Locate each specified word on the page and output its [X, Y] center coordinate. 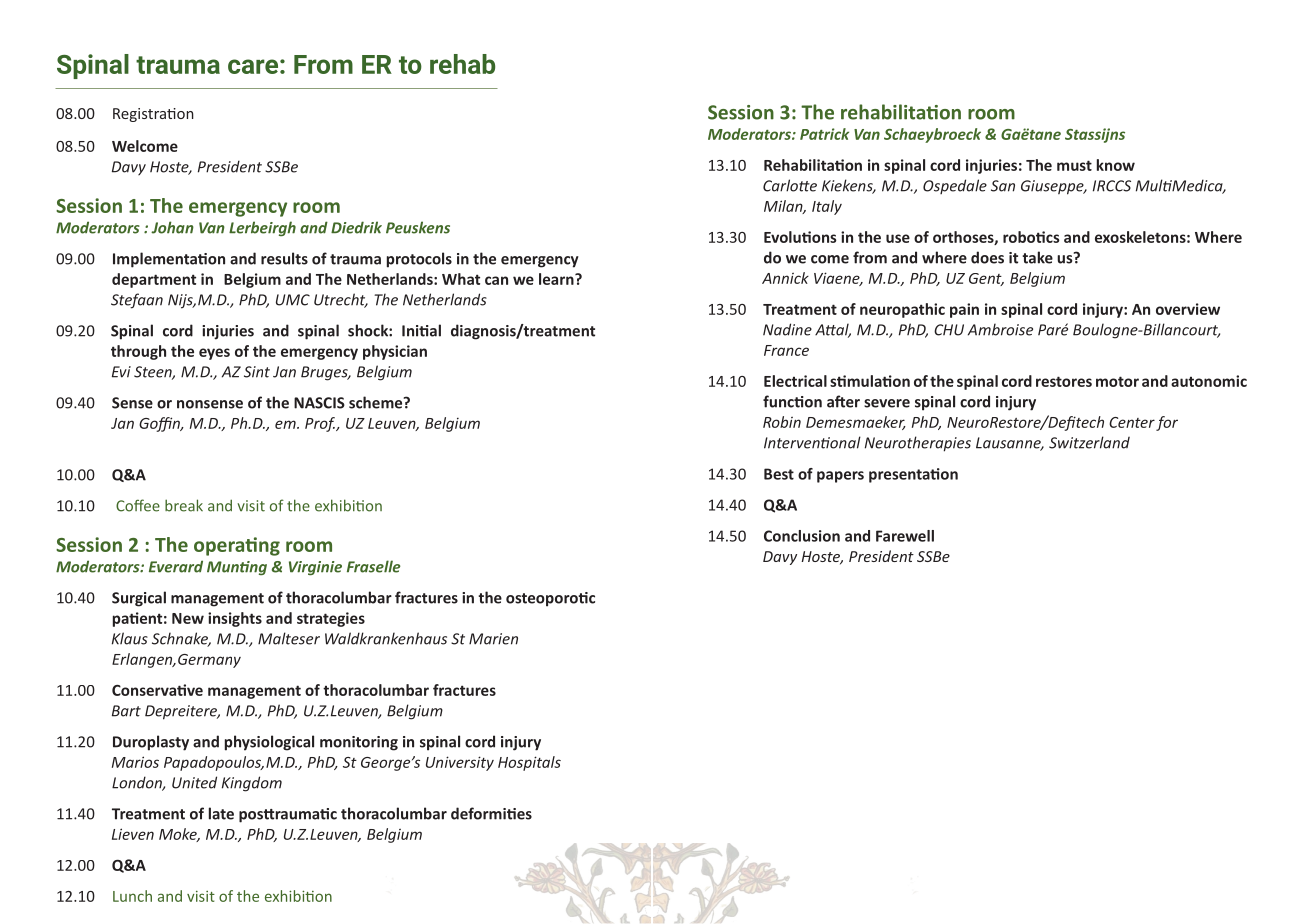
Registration [153, 115]
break [184, 505]
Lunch [132, 896]
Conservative [157, 690]
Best [779, 474]
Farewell [905, 536]
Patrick [824, 134]
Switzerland [1089, 442]
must [1074, 165]
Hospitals [529, 763]
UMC [293, 300]
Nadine [787, 329]
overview [1188, 309]
